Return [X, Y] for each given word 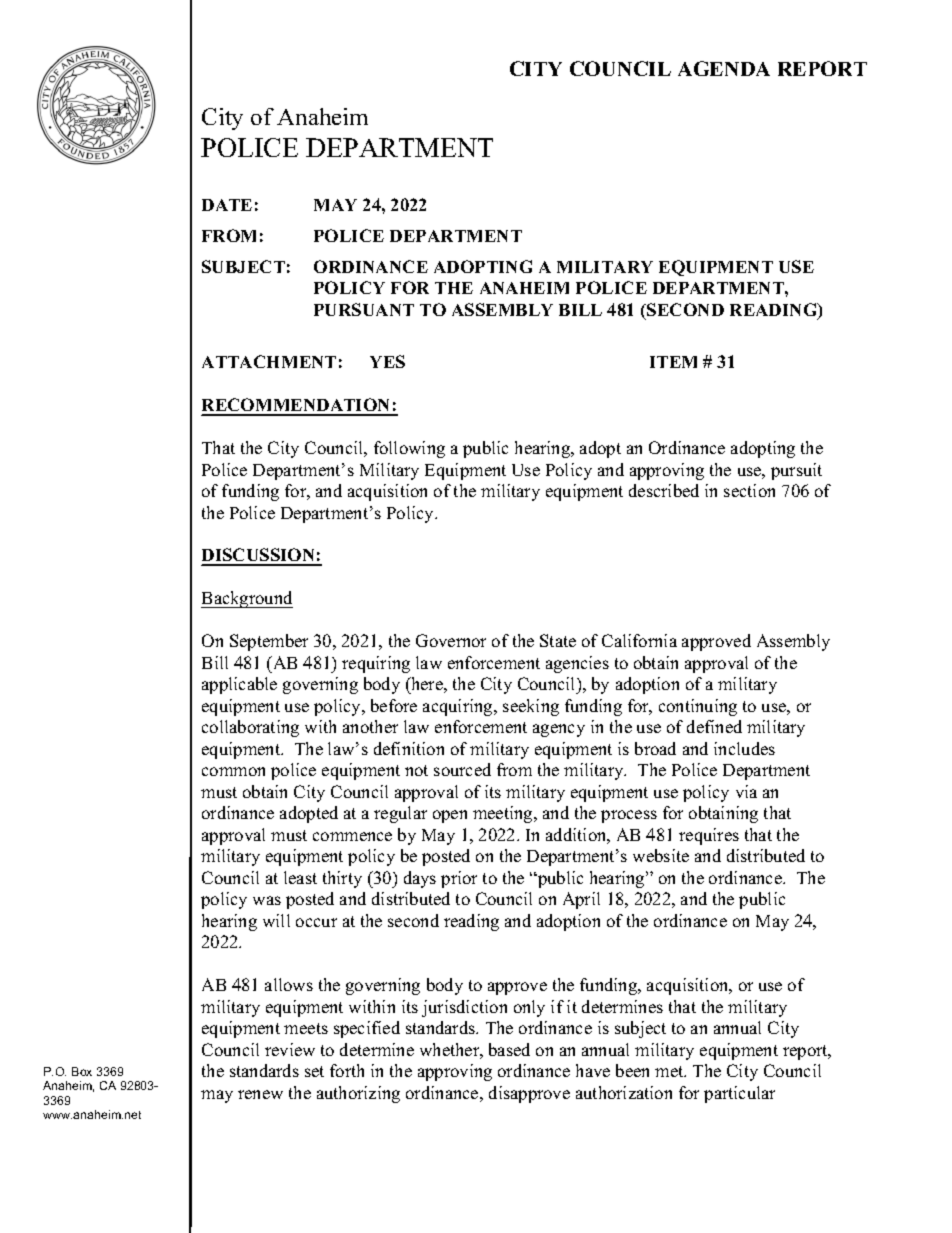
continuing [698, 707]
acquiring [459, 707]
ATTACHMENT [269, 361]
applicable [239, 685]
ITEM [673, 362]
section [749, 490]
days [420, 879]
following [409, 449]
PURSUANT [364, 309]
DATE [227, 205]
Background [247, 599]
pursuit [796, 471]
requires [709, 836]
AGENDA [724, 68]
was [267, 900]
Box [82, 1071]
